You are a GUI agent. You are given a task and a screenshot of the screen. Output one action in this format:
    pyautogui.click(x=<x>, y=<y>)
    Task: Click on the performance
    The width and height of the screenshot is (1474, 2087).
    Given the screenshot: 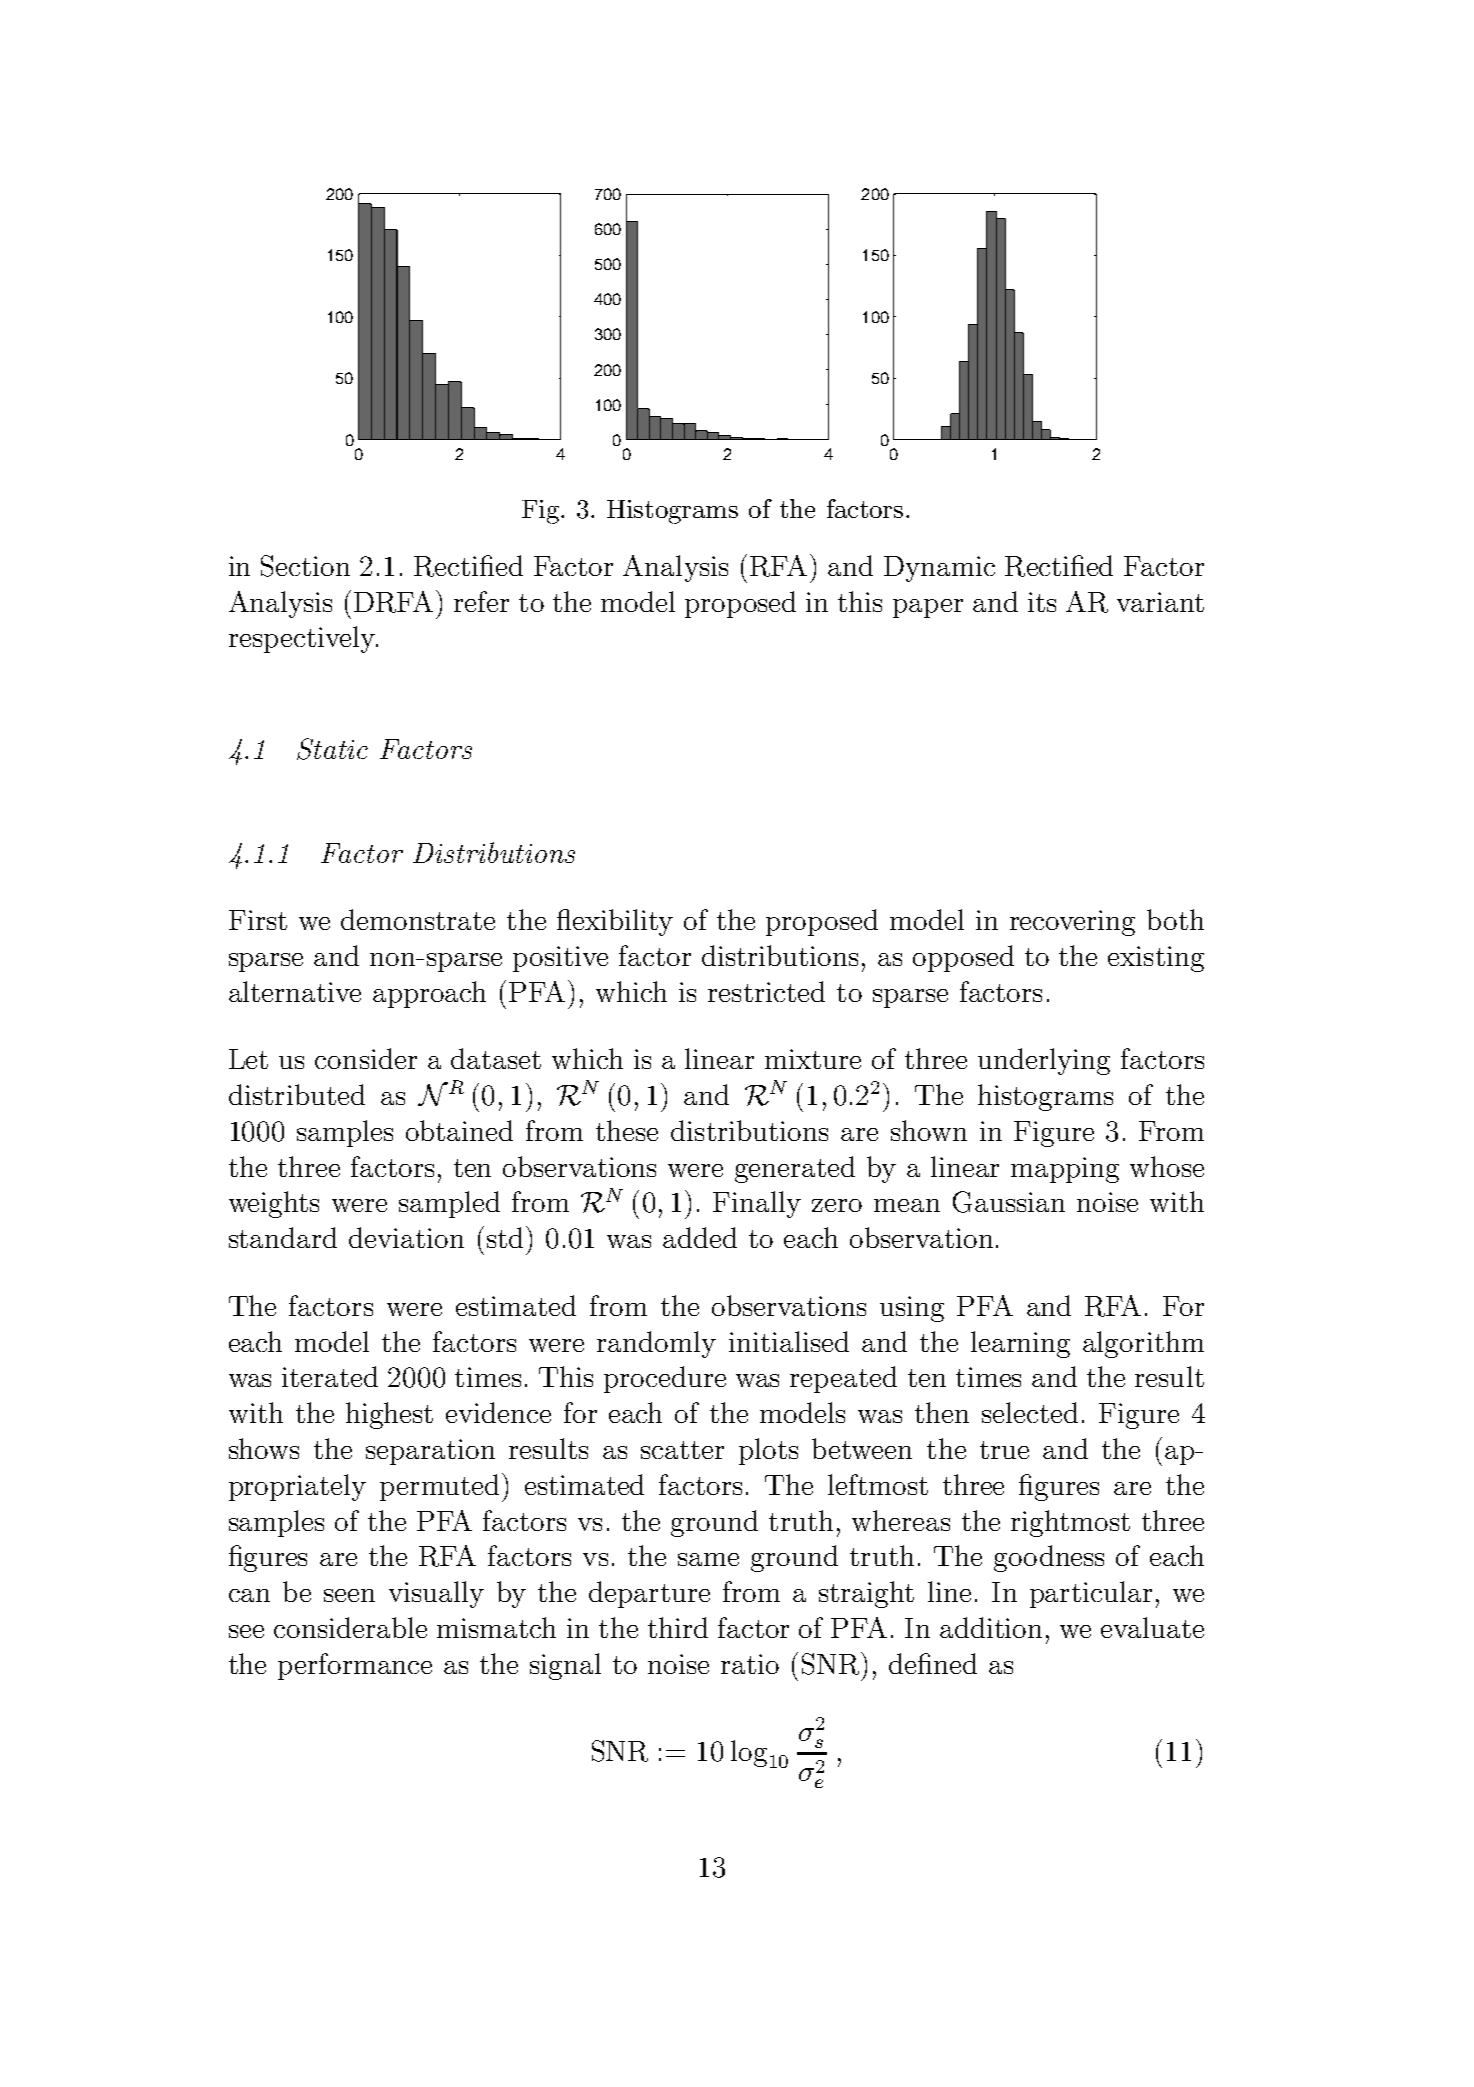 What is the action you would take?
    pyautogui.click(x=355, y=1666)
